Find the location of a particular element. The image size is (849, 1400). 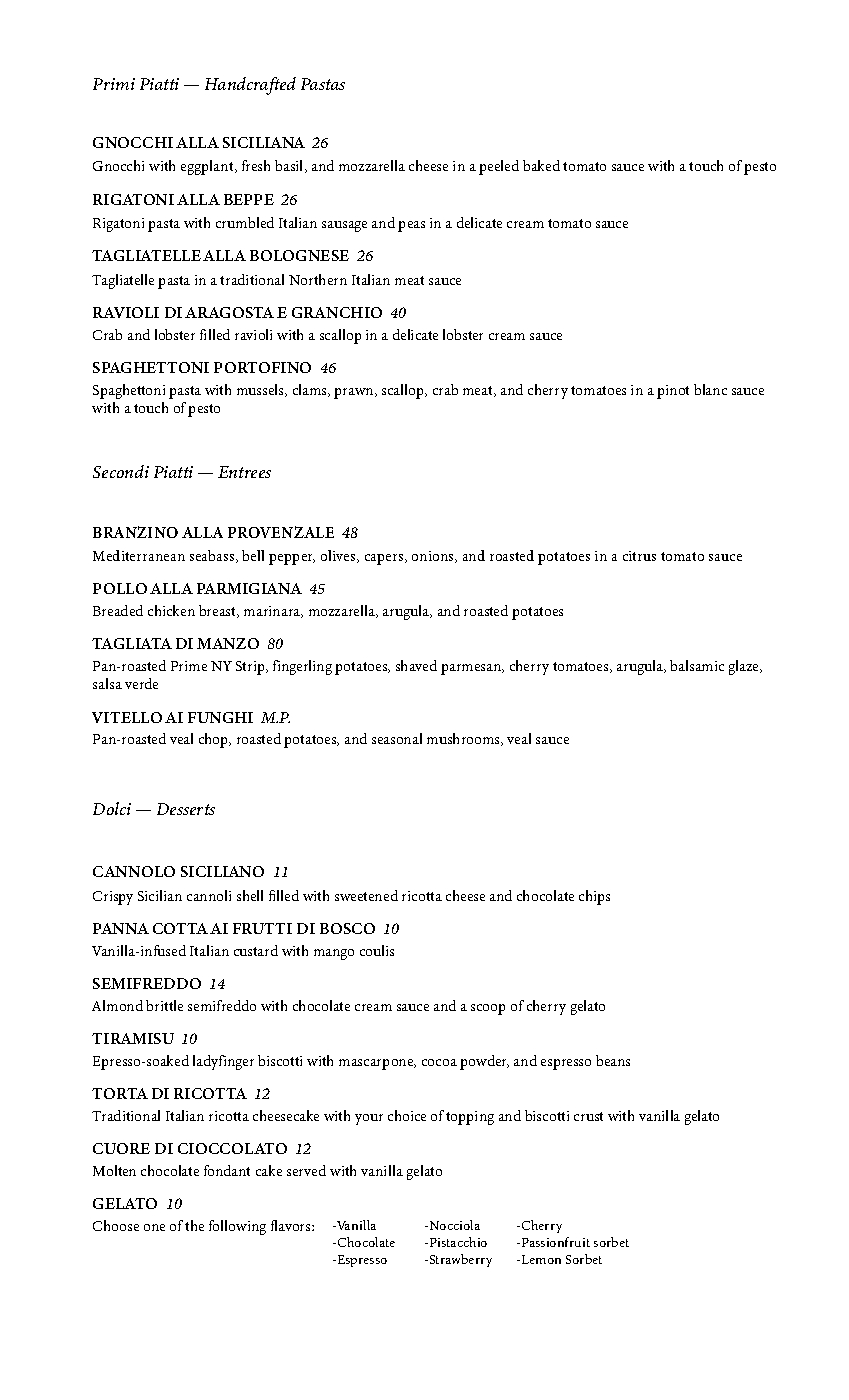

Handcrafted is located at coordinates (250, 86).
